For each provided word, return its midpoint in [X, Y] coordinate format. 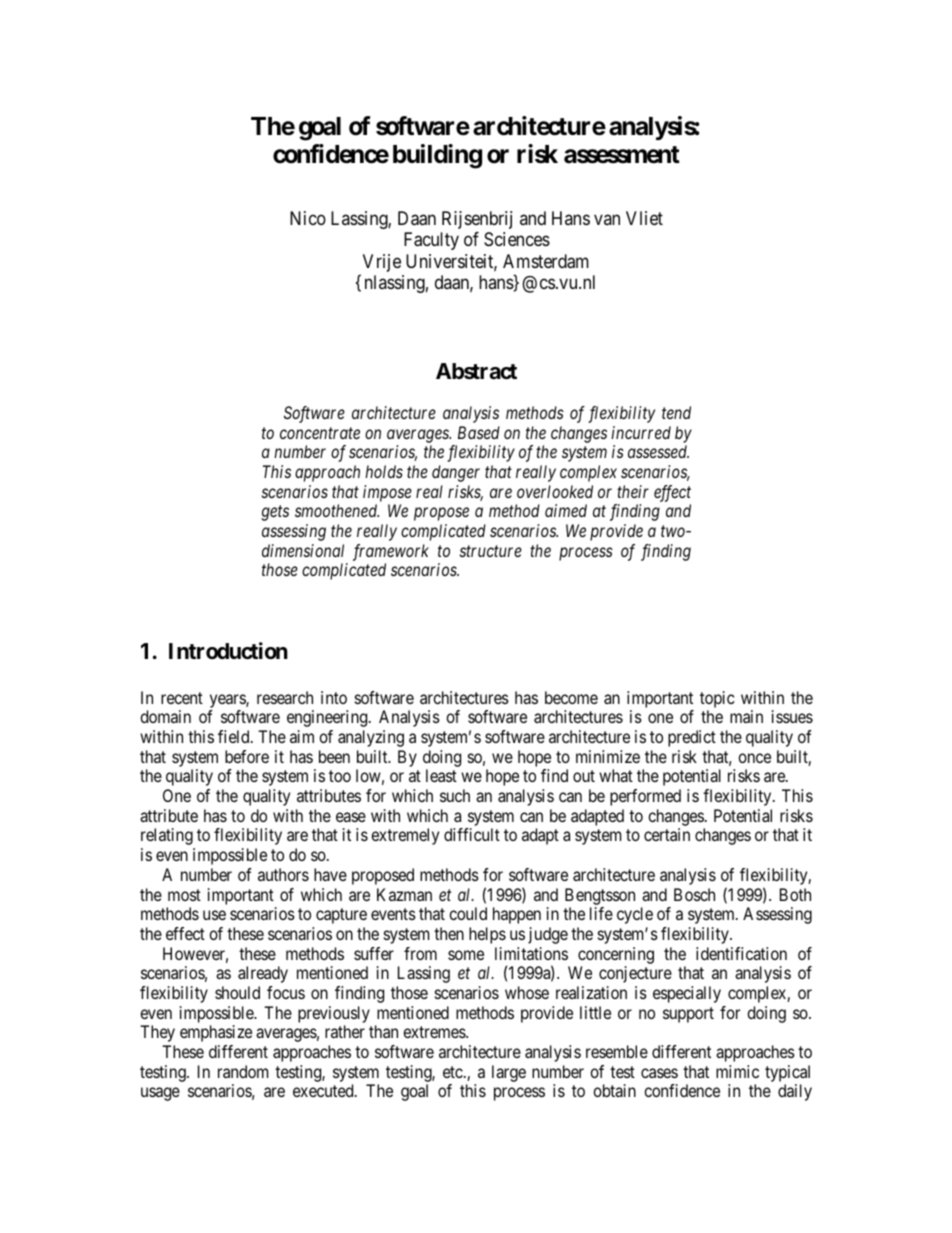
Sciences [517, 239]
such [455, 795]
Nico [308, 218]
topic [717, 699]
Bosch [694, 894]
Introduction [228, 651]
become [571, 697]
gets [275, 513]
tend [676, 412]
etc [453, 1072]
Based [479, 432]
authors [283, 874]
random [243, 1071]
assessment [622, 155]
